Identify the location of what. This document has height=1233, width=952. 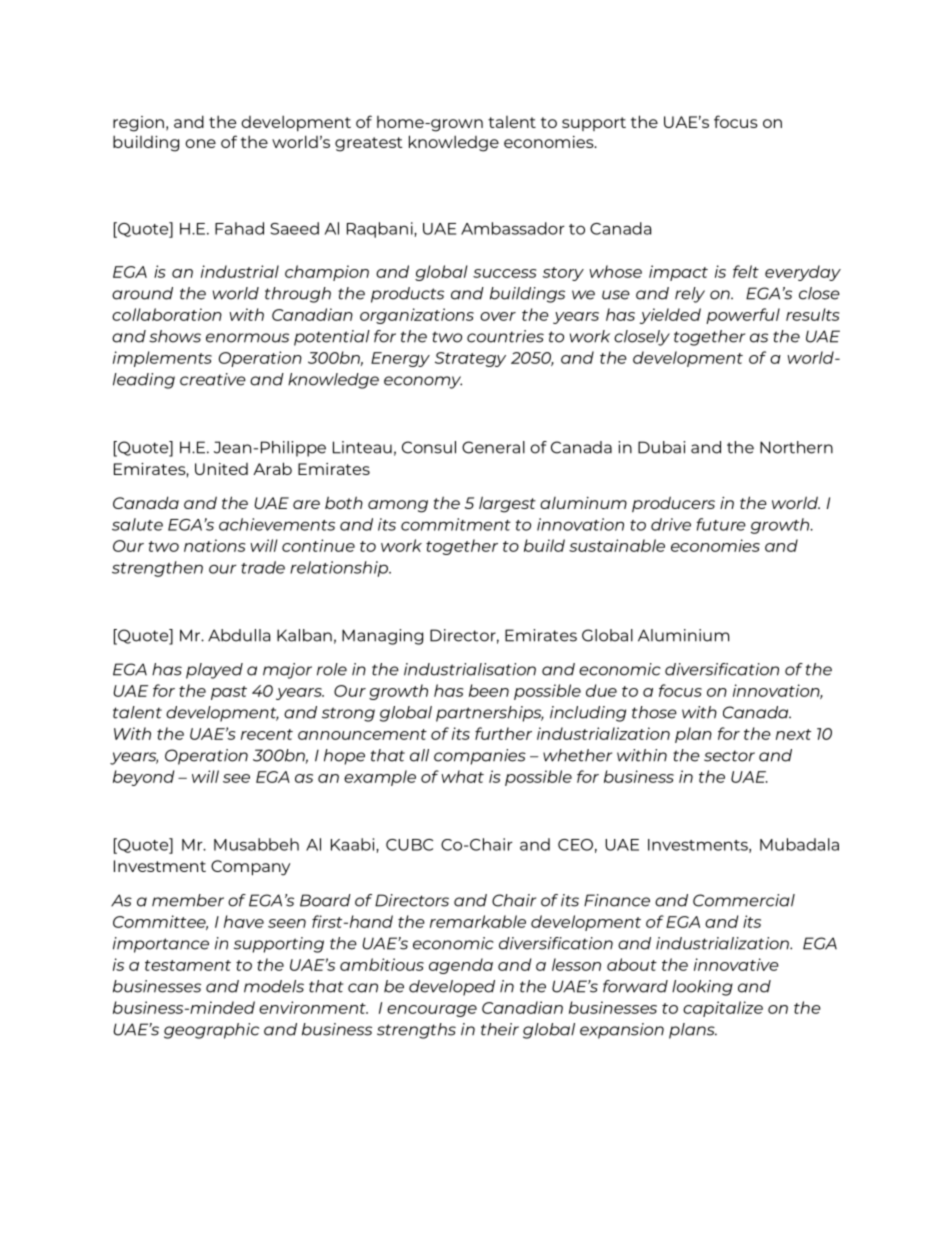
(462, 776).
